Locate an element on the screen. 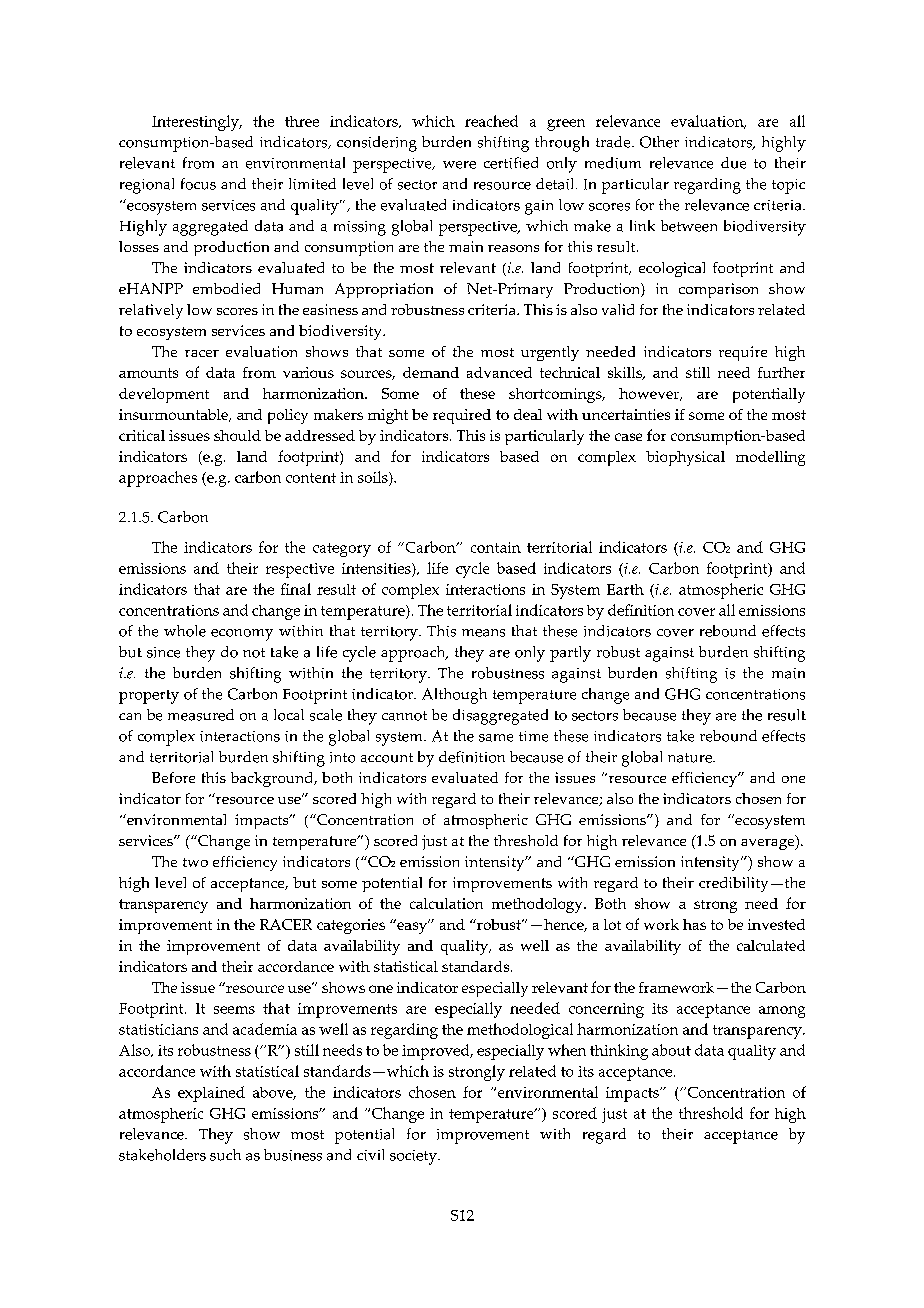 This screenshot has height=1308, width=924. about is located at coordinates (671, 1050).
